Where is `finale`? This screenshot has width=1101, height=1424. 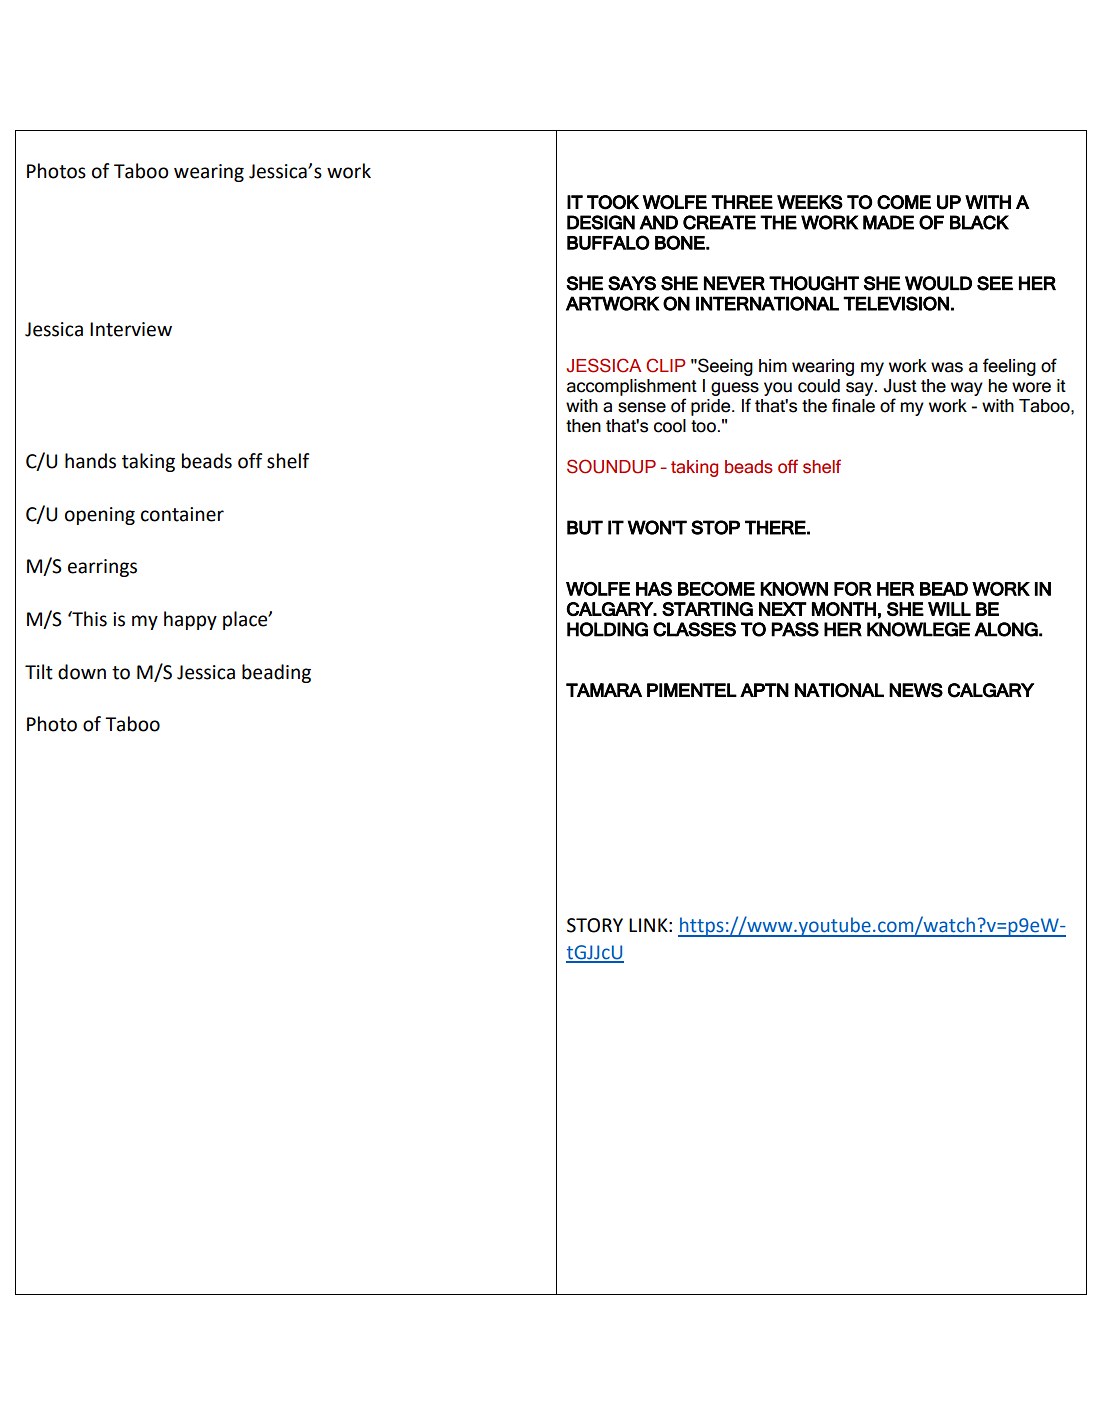 finale is located at coordinates (853, 405).
